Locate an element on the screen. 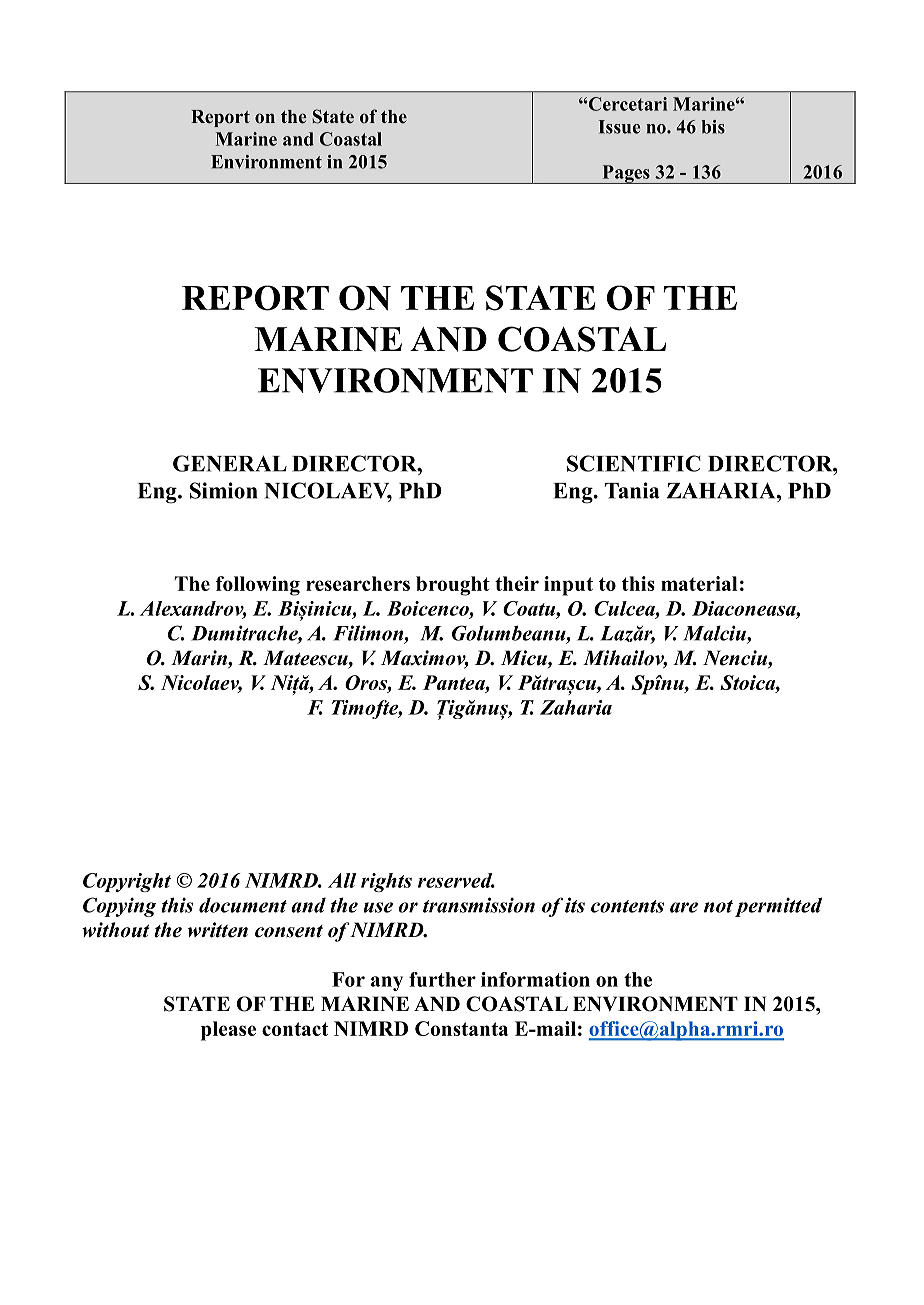 This screenshot has width=924, height=1305. Pages is located at coordinates (626, 174).
